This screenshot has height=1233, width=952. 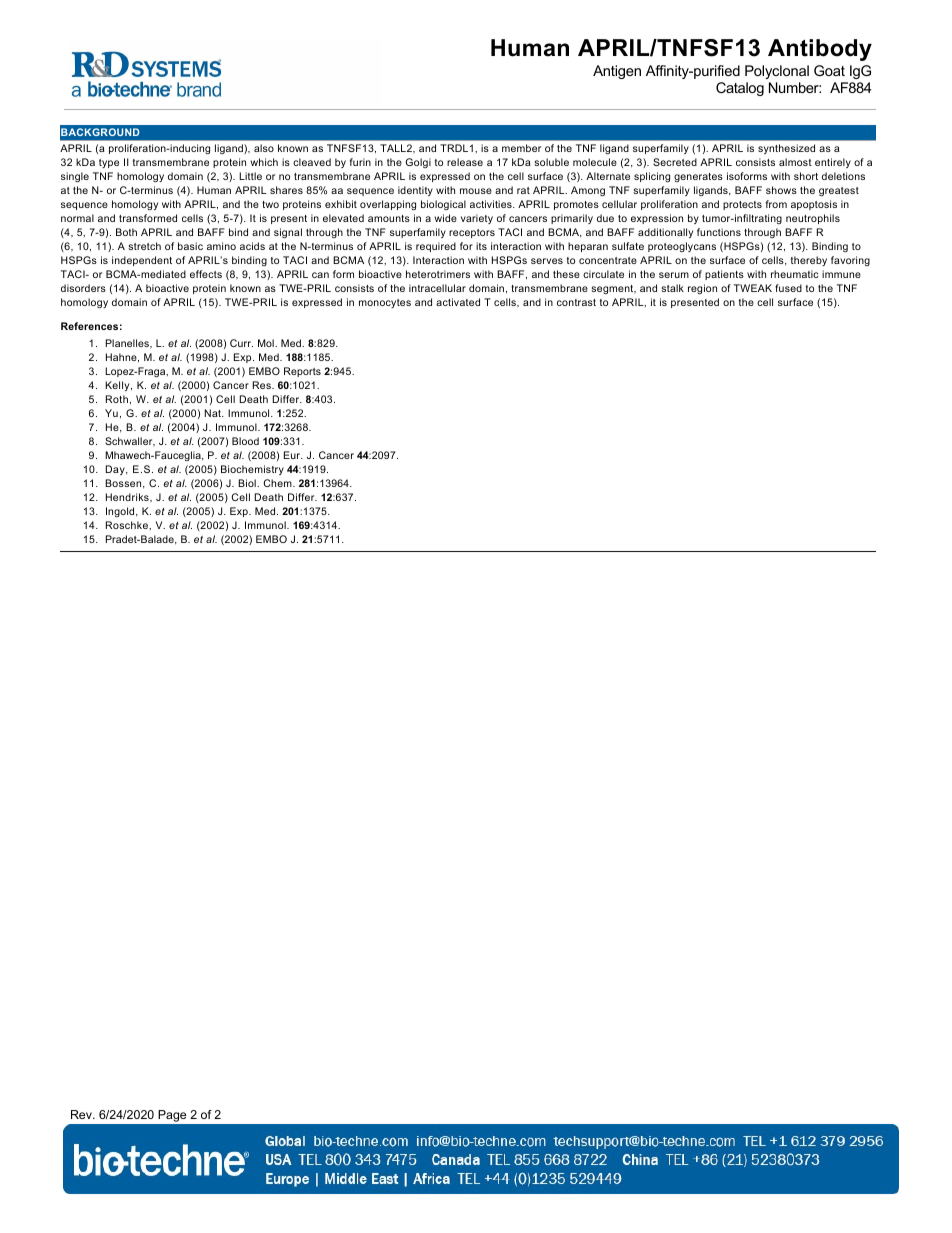 What do you see at coordinates (740, 89) in the screenshot?
I see `Catalog` at bounding box center [740, 89].
